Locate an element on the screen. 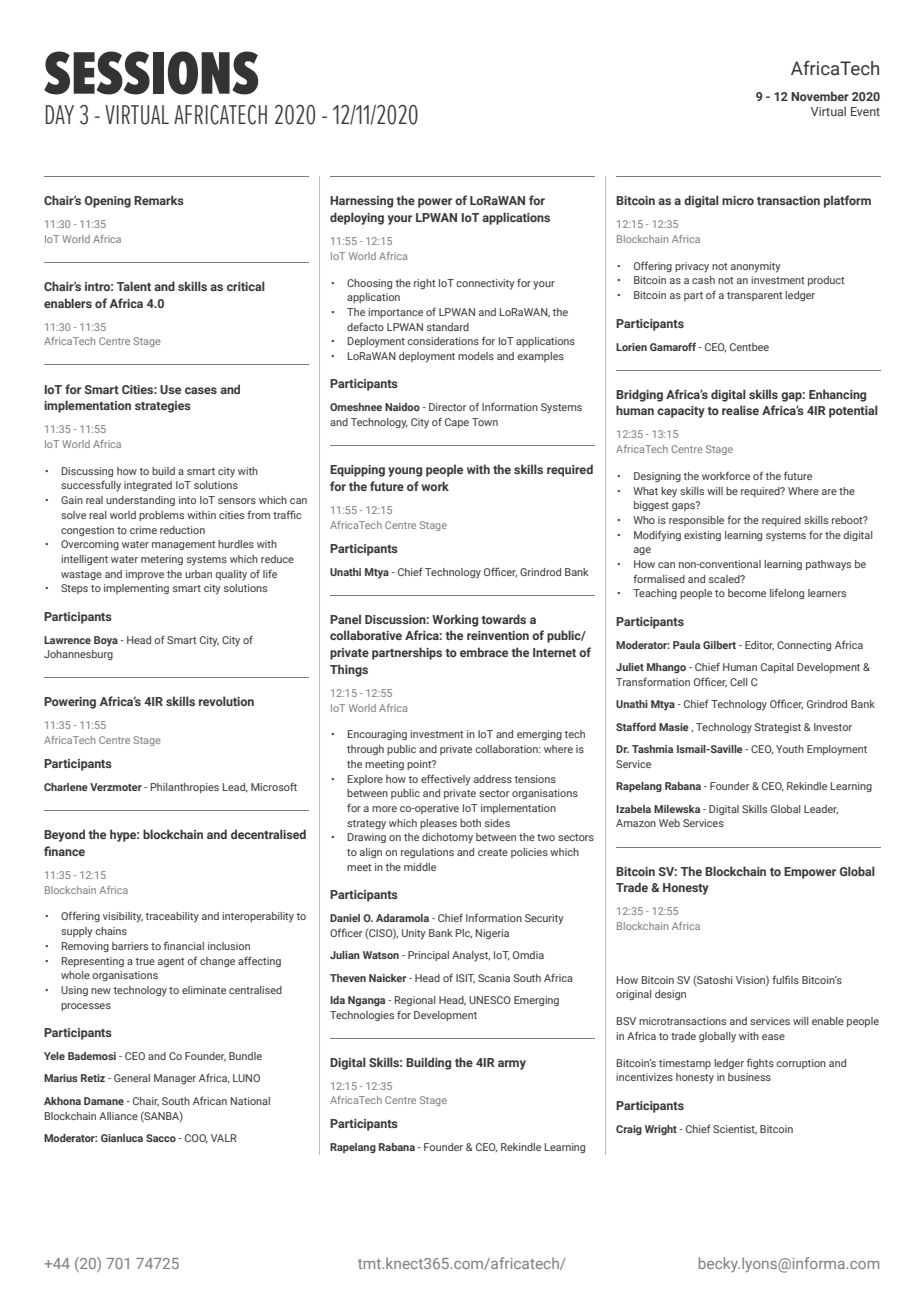  towards is located at coordinates (504, 619).
